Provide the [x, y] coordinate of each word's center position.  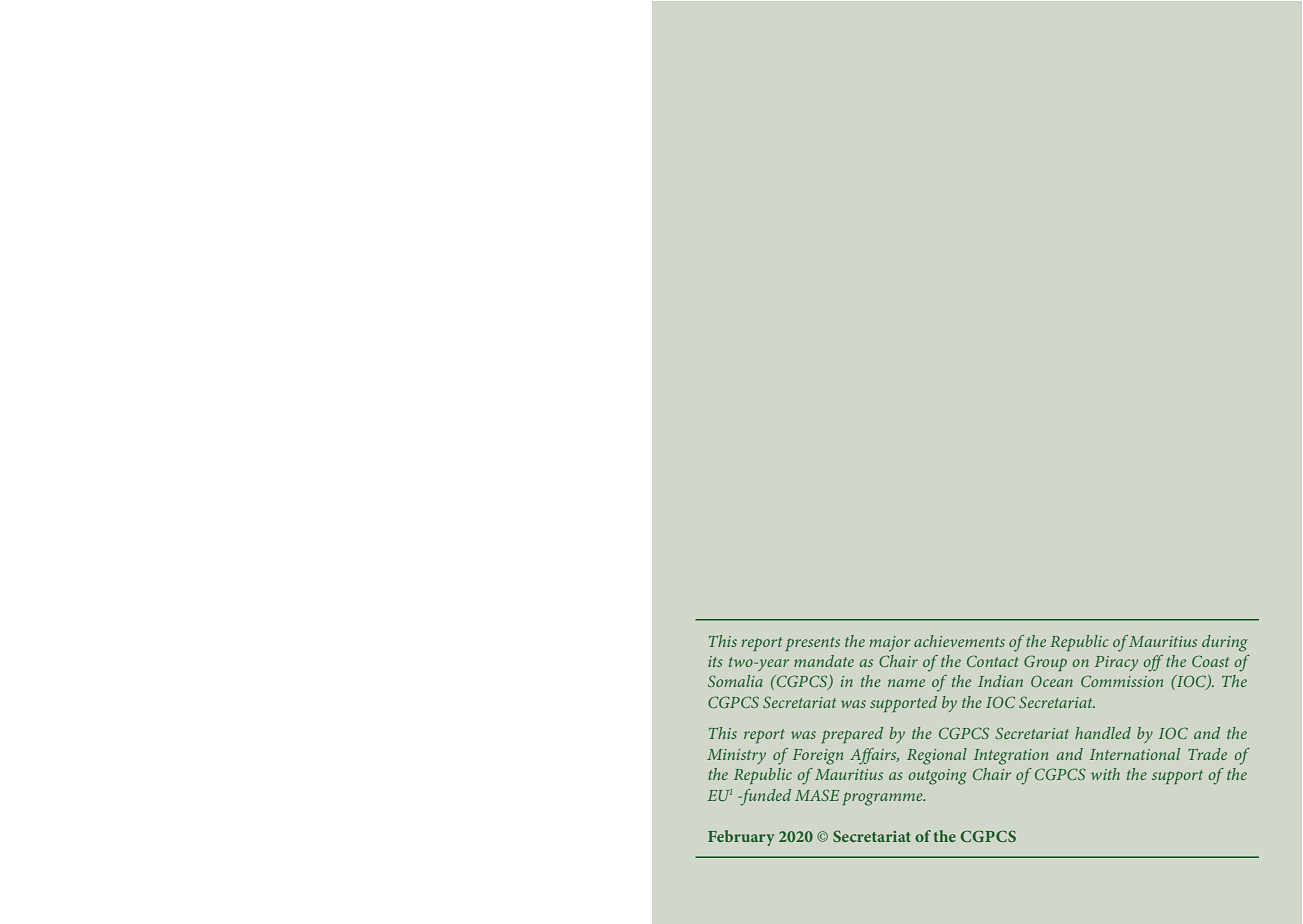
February [741, 838]
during [1225, 643]
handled [1103, 733]
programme [884, 799]
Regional [937, 756]
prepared [852, 735]
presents [813, 644]
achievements [959, 641]
